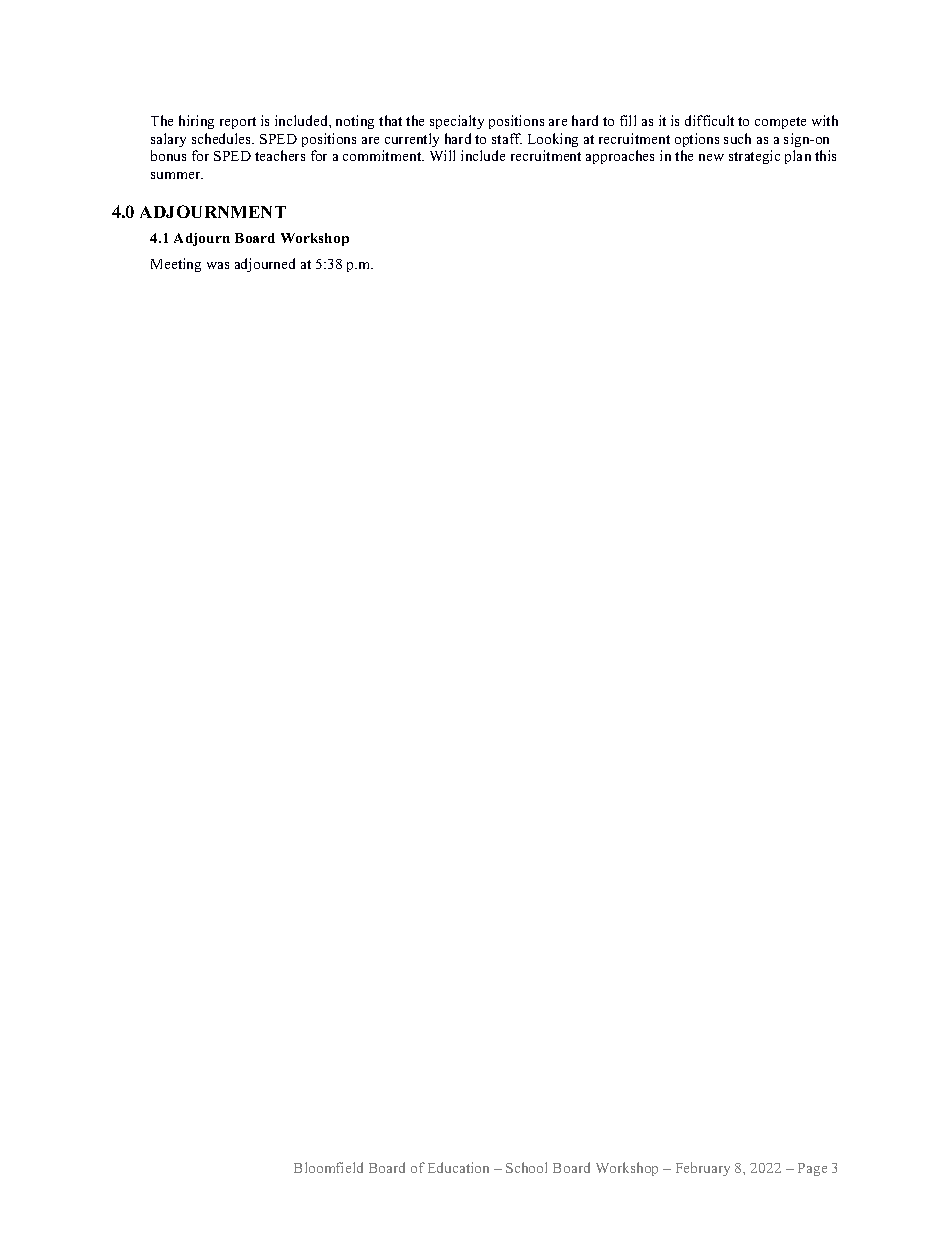  I want to click on strategic, so click(754, 157).
